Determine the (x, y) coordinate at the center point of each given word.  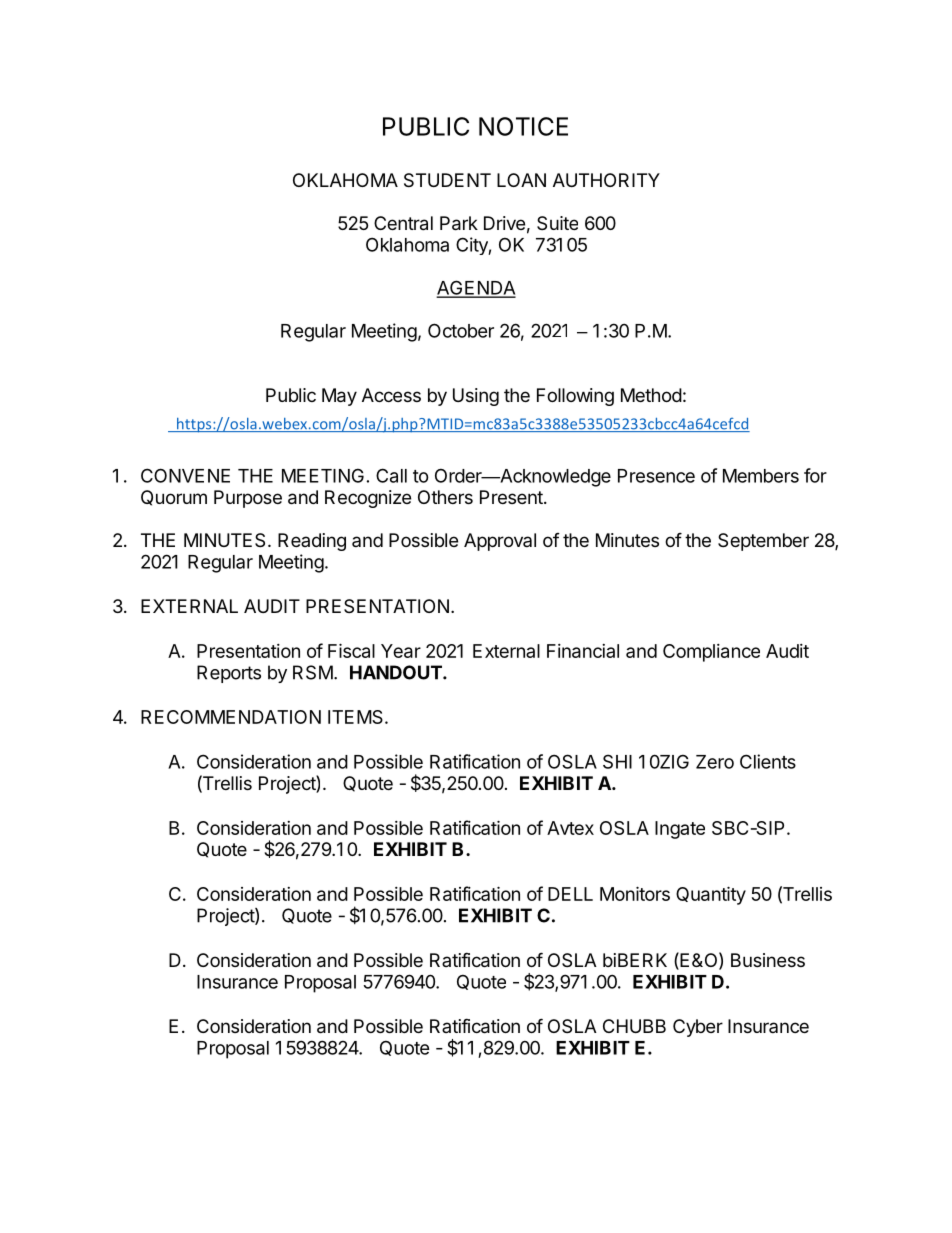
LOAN (521, 180)
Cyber (698, 1028)
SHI (617, 761)
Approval (500, 542)
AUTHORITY (606, 180)
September (763, 542)
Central (403, 223)
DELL (570, 894)
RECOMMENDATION (231, 717)
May (339, 397)
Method (651, 395)
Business (768, 960)
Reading (312, 542)
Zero (715, 762)
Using (476, 397)
